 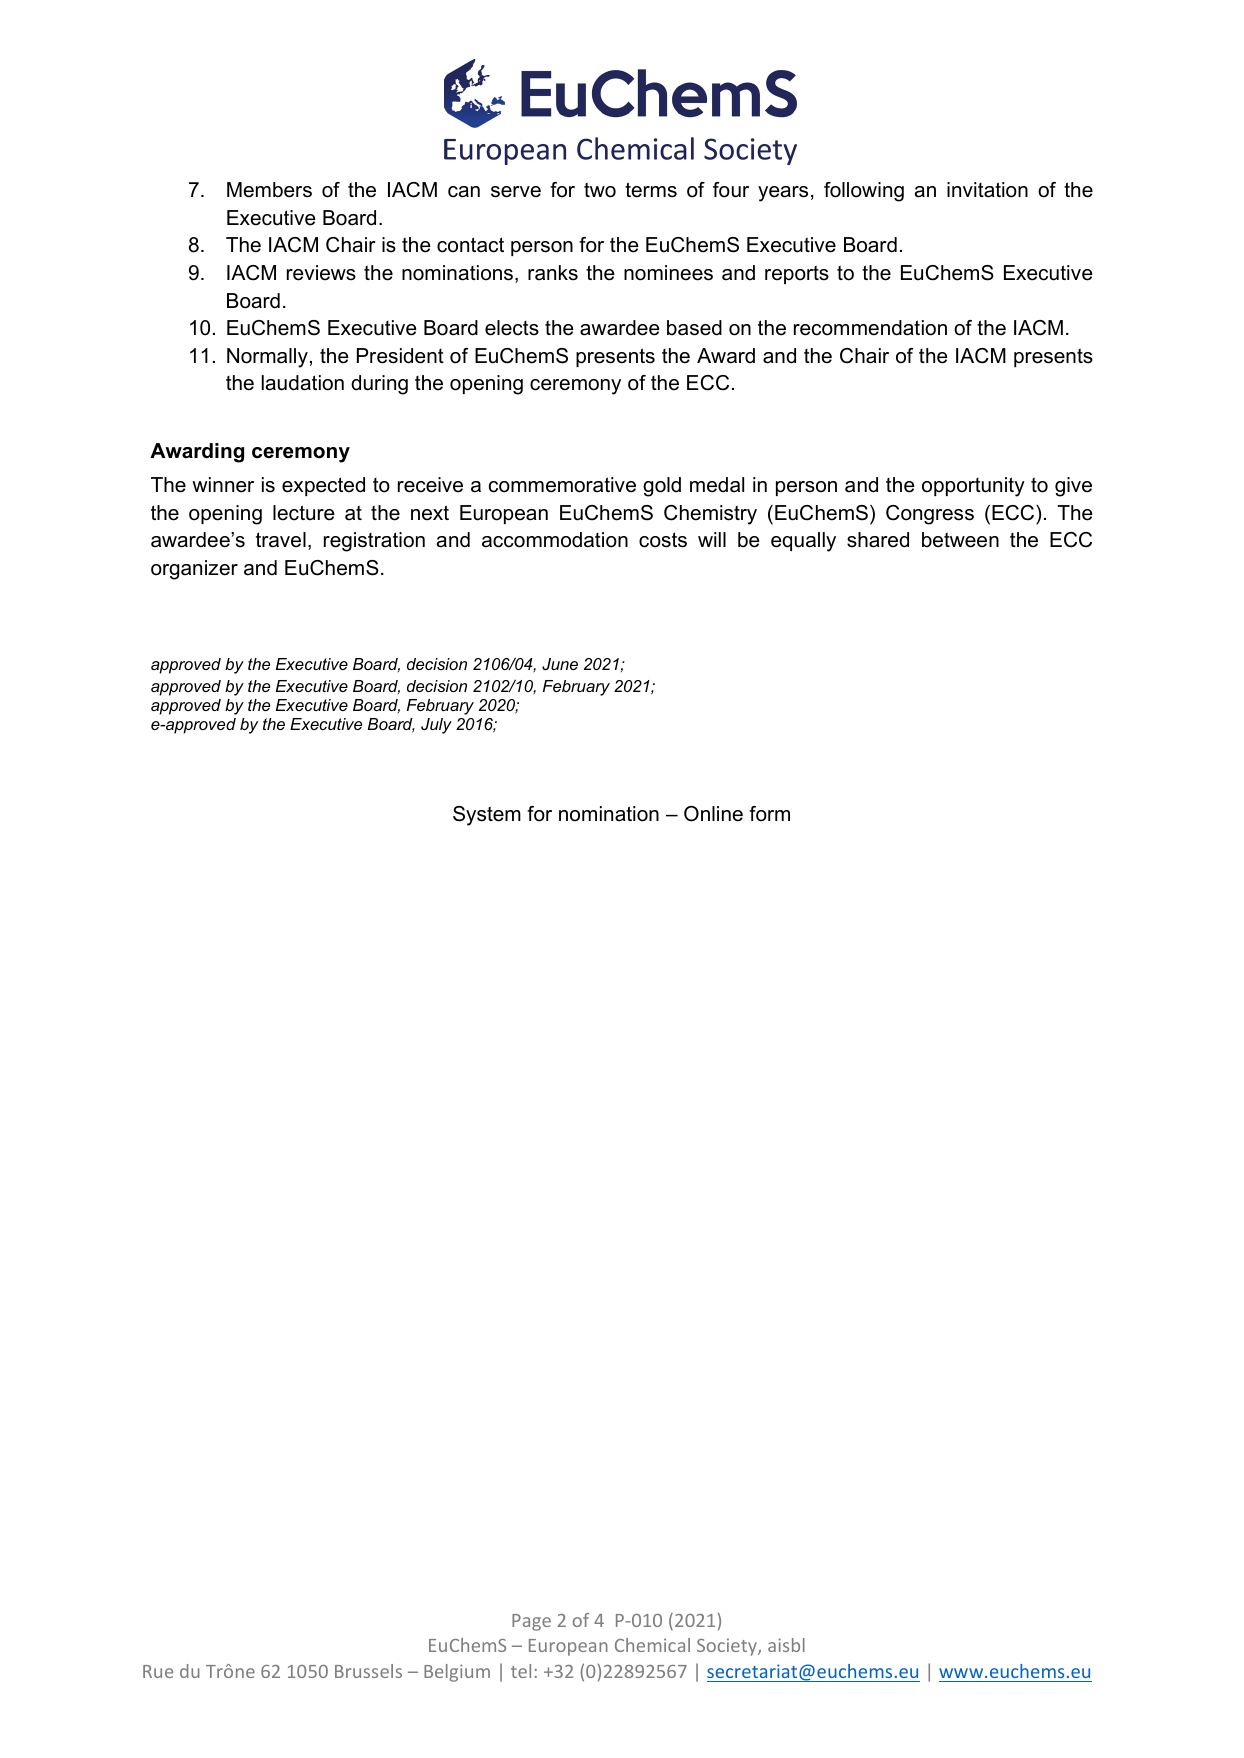 What do you see at coordinates (960, 540) in the screenshot?
I see `between` at bounding box center [960, 540].
